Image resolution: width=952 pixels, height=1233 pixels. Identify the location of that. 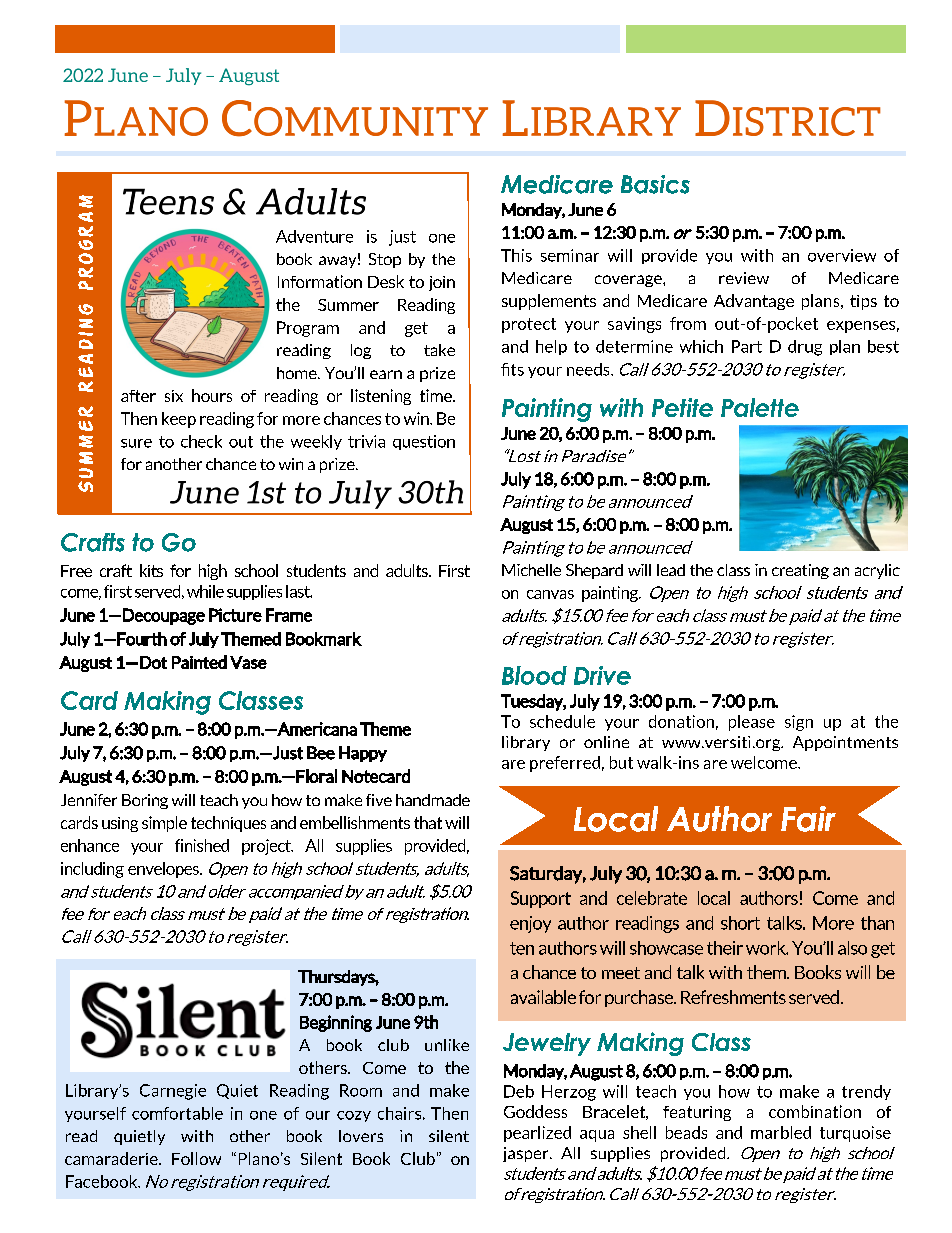
(428, 822).
